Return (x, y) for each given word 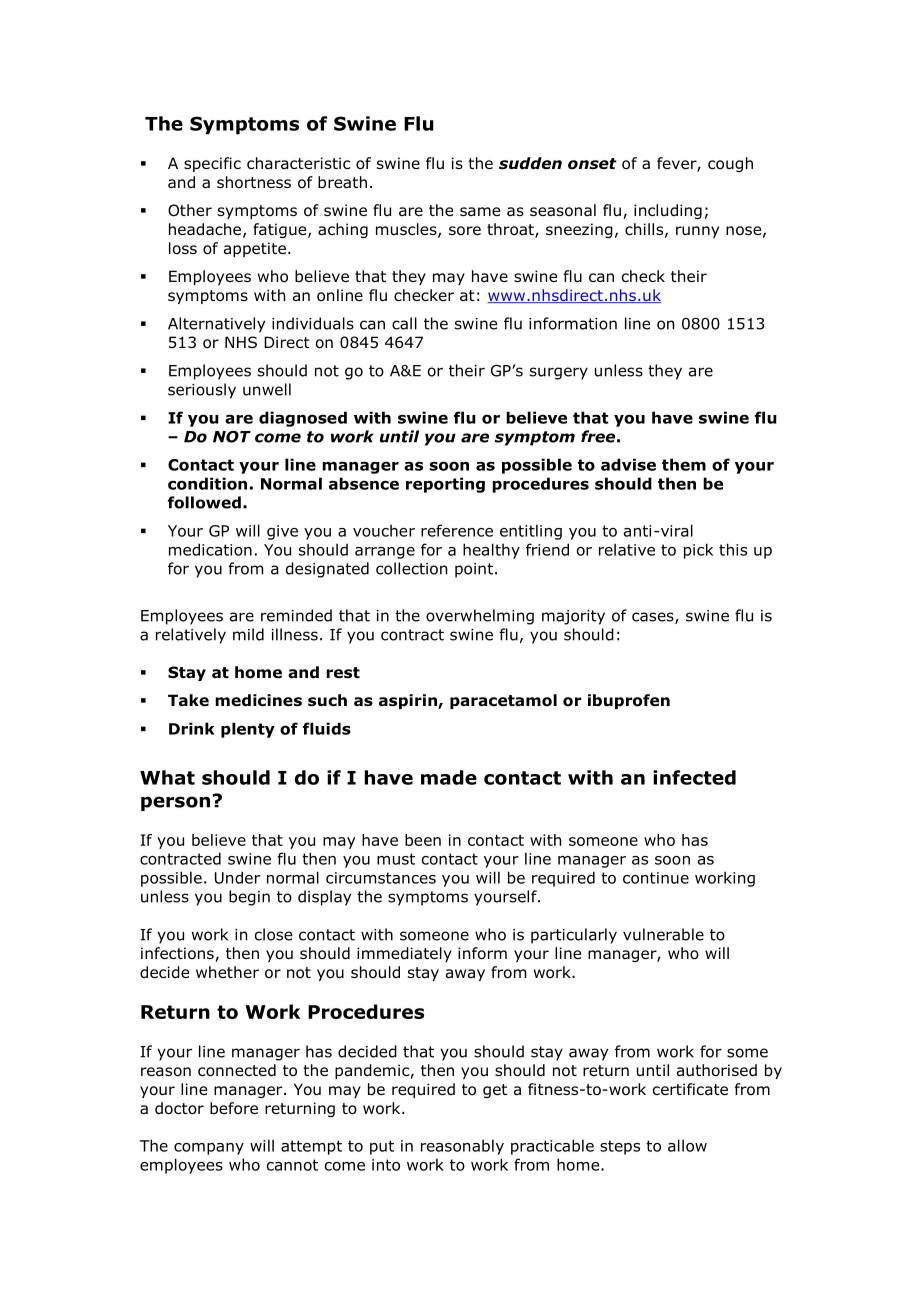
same (480, 211)
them (684, 464)
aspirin (409, 701)
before (234, 1108)
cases (654, 618)
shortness (254, 182)
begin (249, 898)
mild (248, 634)
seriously (202, 391)
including (668, 211)
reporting (445, 485)
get (495, 1091)
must (396, 859)
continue (656, 878)
